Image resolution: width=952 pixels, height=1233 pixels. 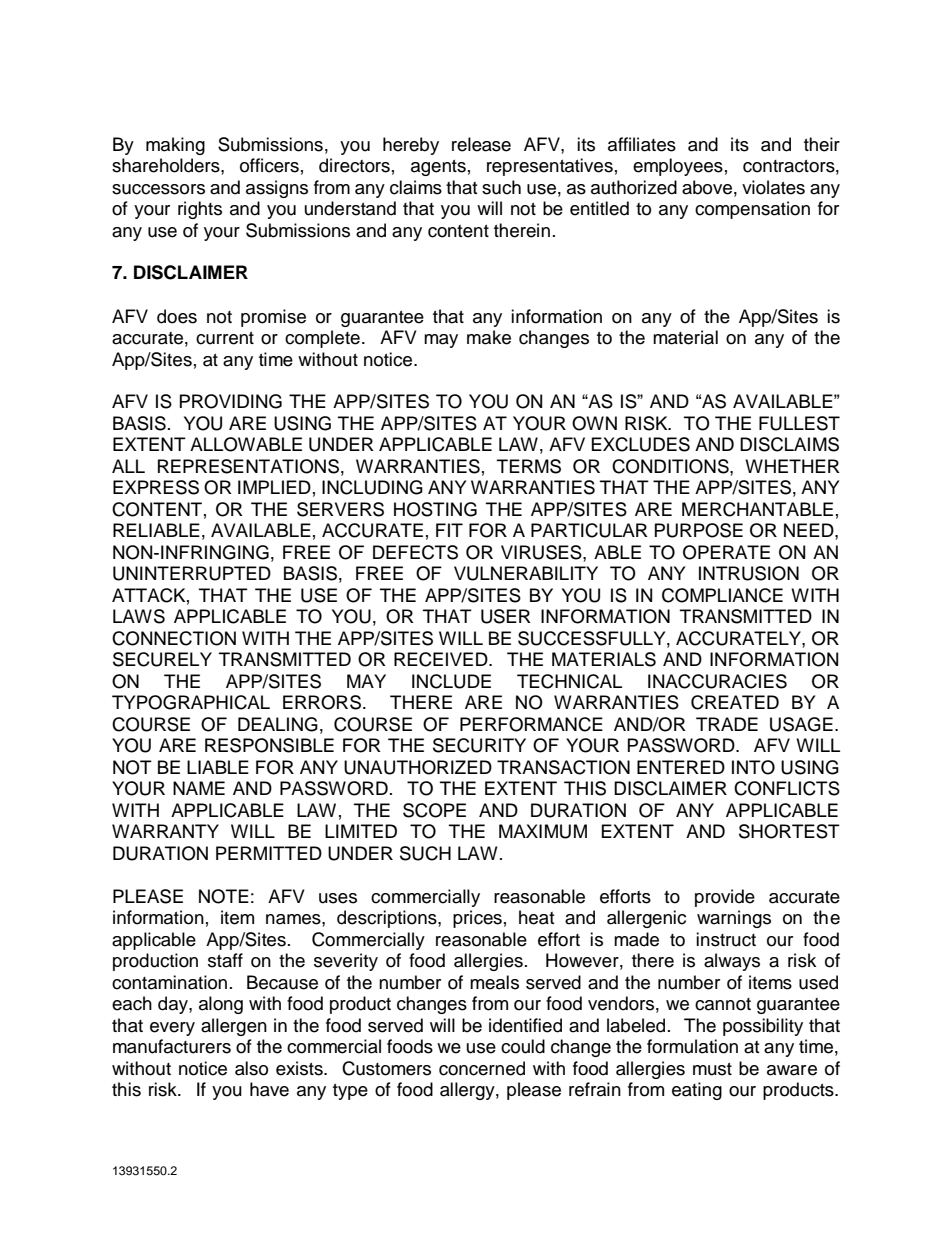 What do you see at coordinates (174, 638) in the screenshot?
I see `CONNECTION` at bounding box center [174, 638].
